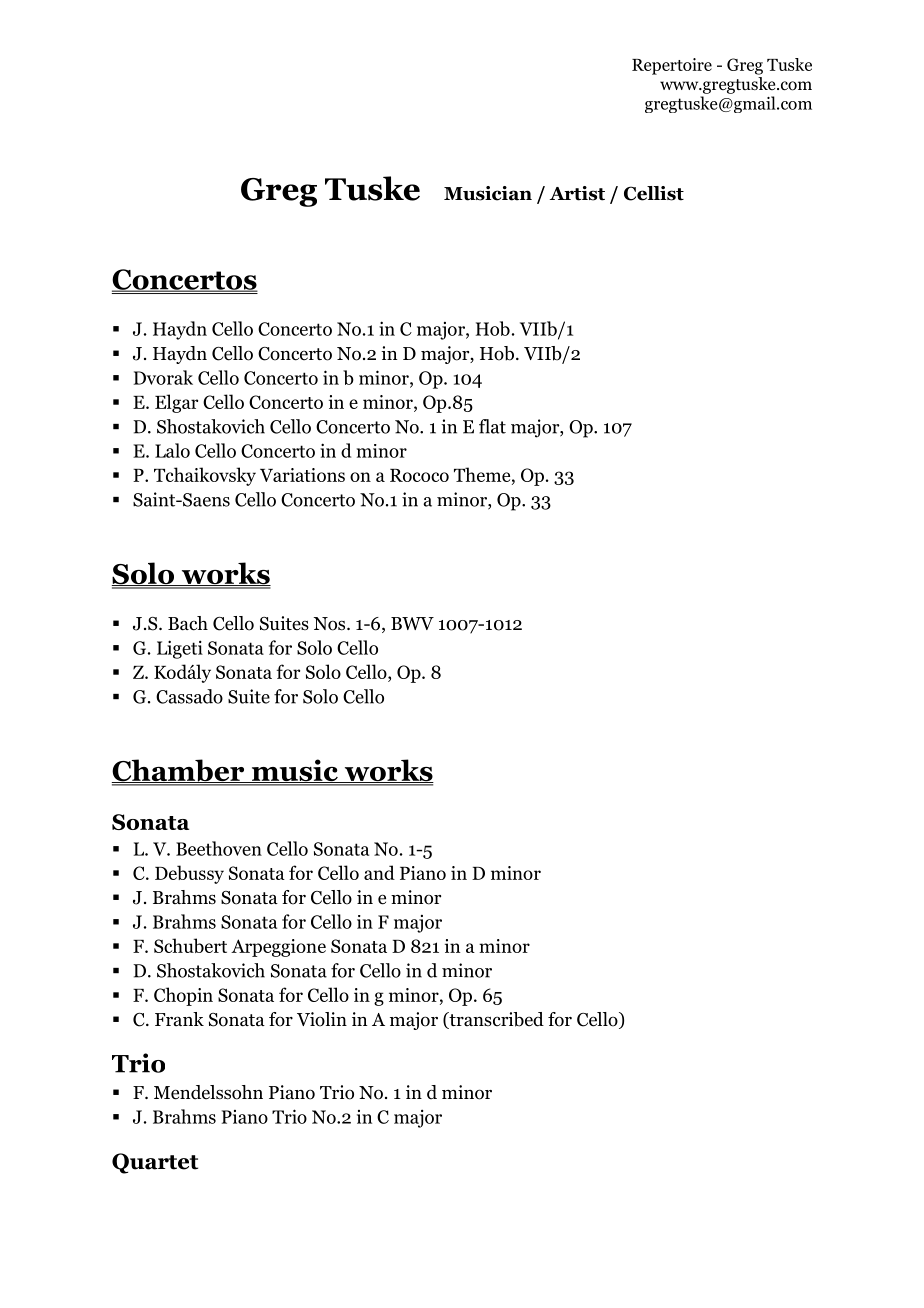 This screenshot has height=1308, width=924. Describe the element at coordinates (672, 66) in the screenshot. I see `Repertoire` at that location.
